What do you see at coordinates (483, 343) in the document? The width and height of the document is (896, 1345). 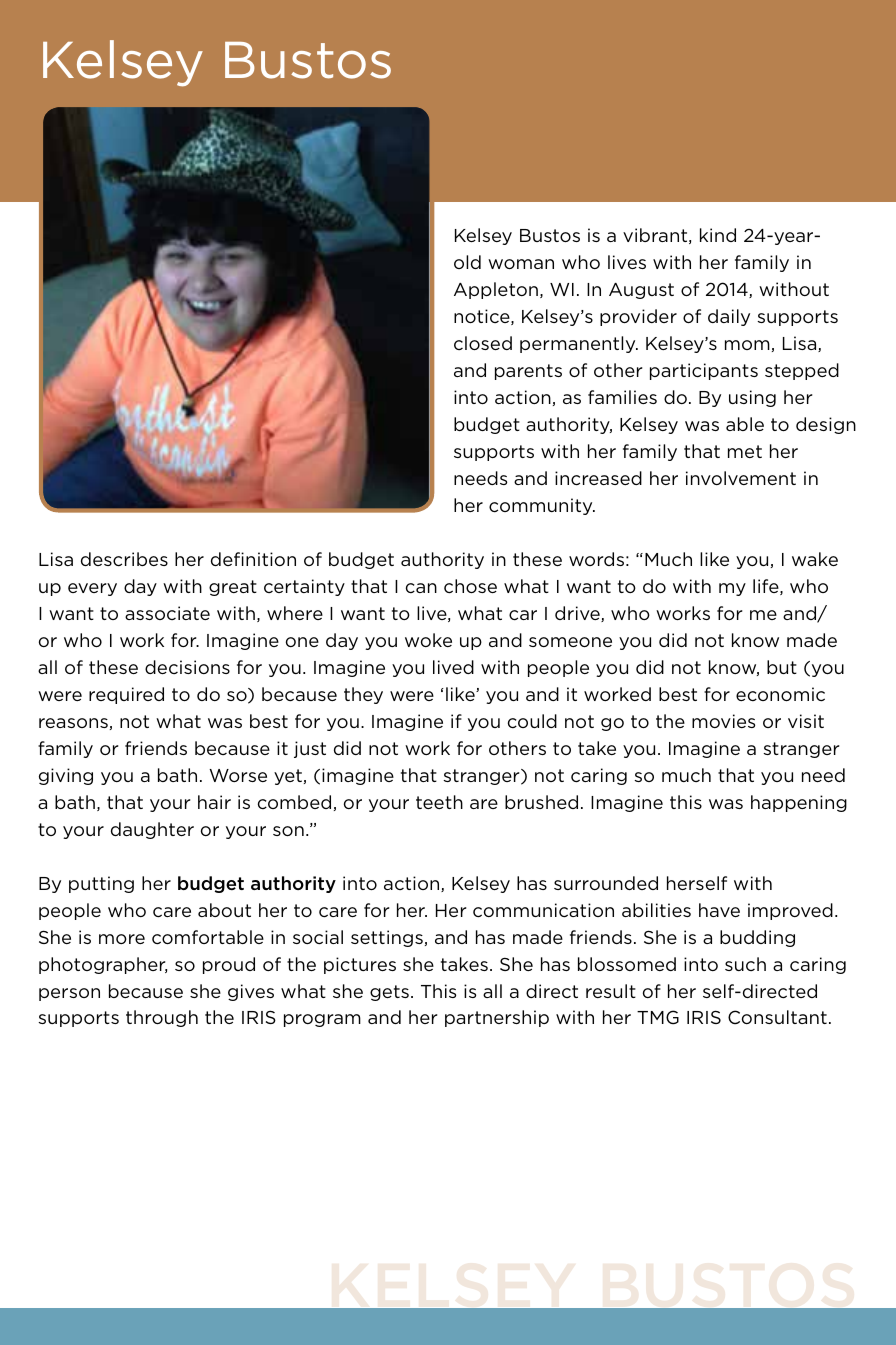 I see `closed` at bounding box center [483, 343].
